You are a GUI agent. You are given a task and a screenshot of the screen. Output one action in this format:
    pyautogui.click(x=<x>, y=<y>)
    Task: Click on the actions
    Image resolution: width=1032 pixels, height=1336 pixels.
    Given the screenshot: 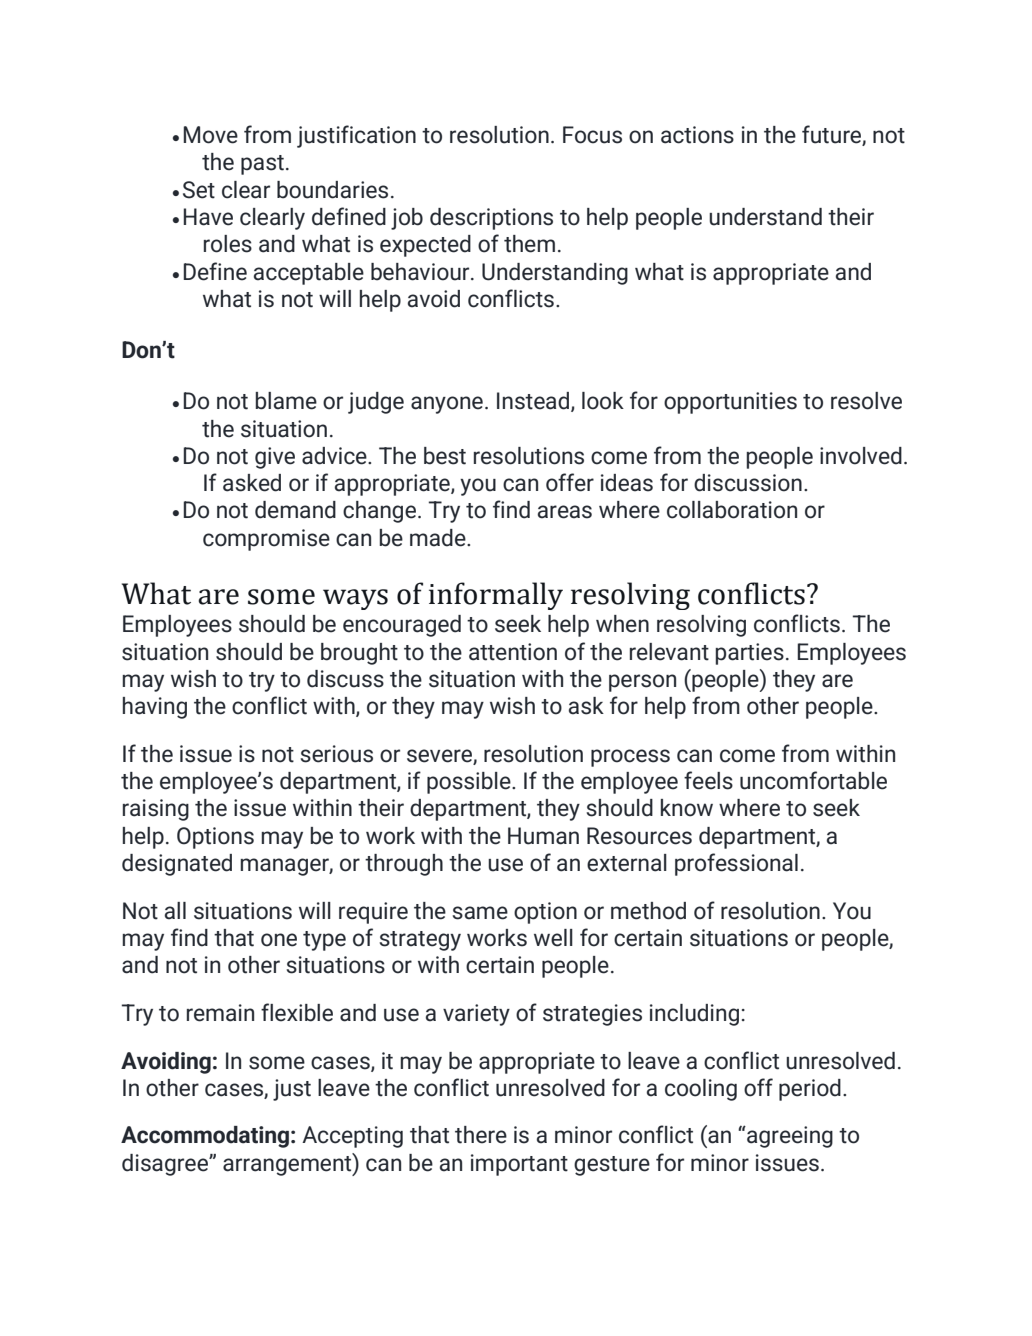 What is the action you would take?
    pyautogui.click(x=697, y=135)
